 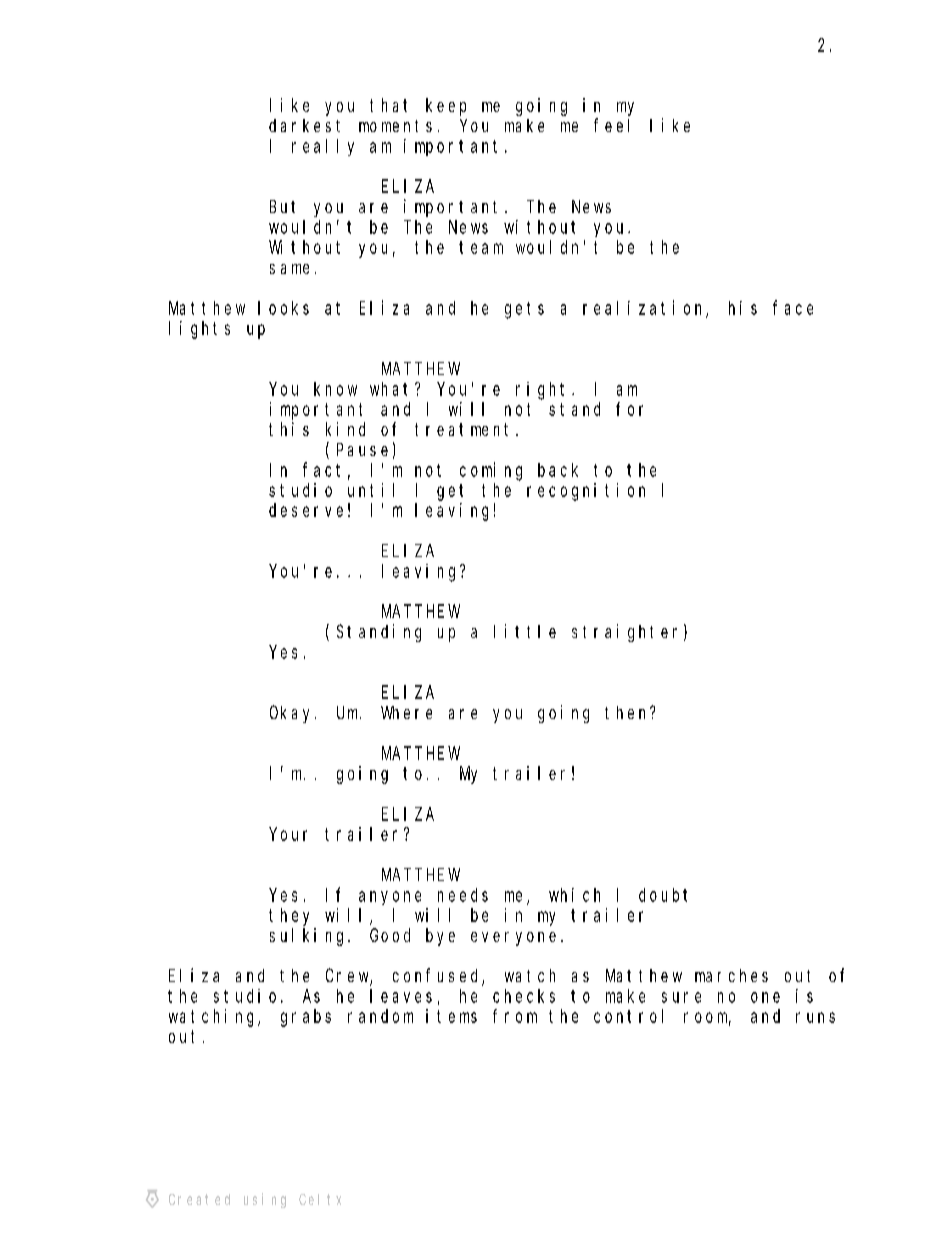 I want to click on little, so click(x=525, y=631).
